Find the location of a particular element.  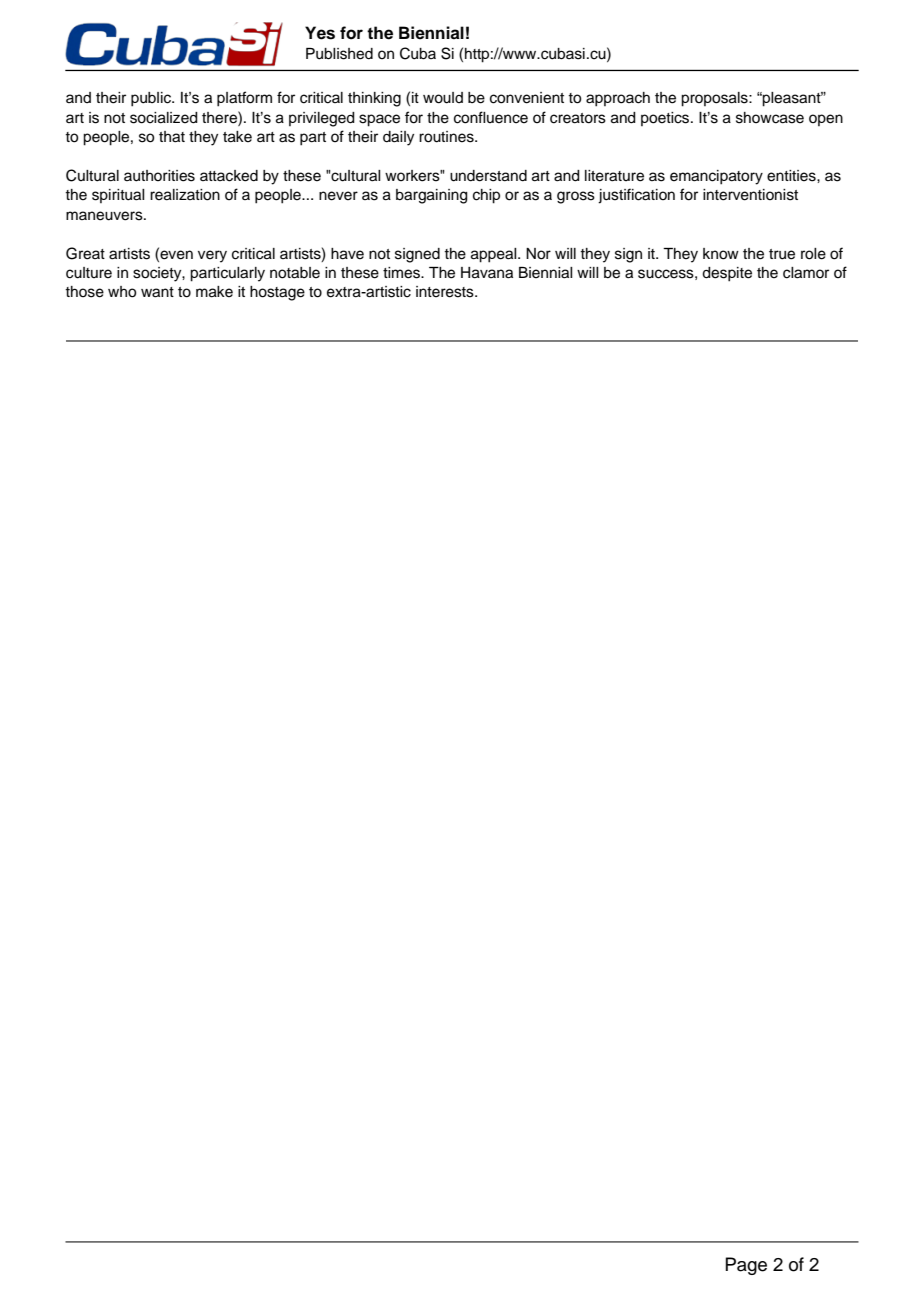

public is located at coordinates (152, 99).
